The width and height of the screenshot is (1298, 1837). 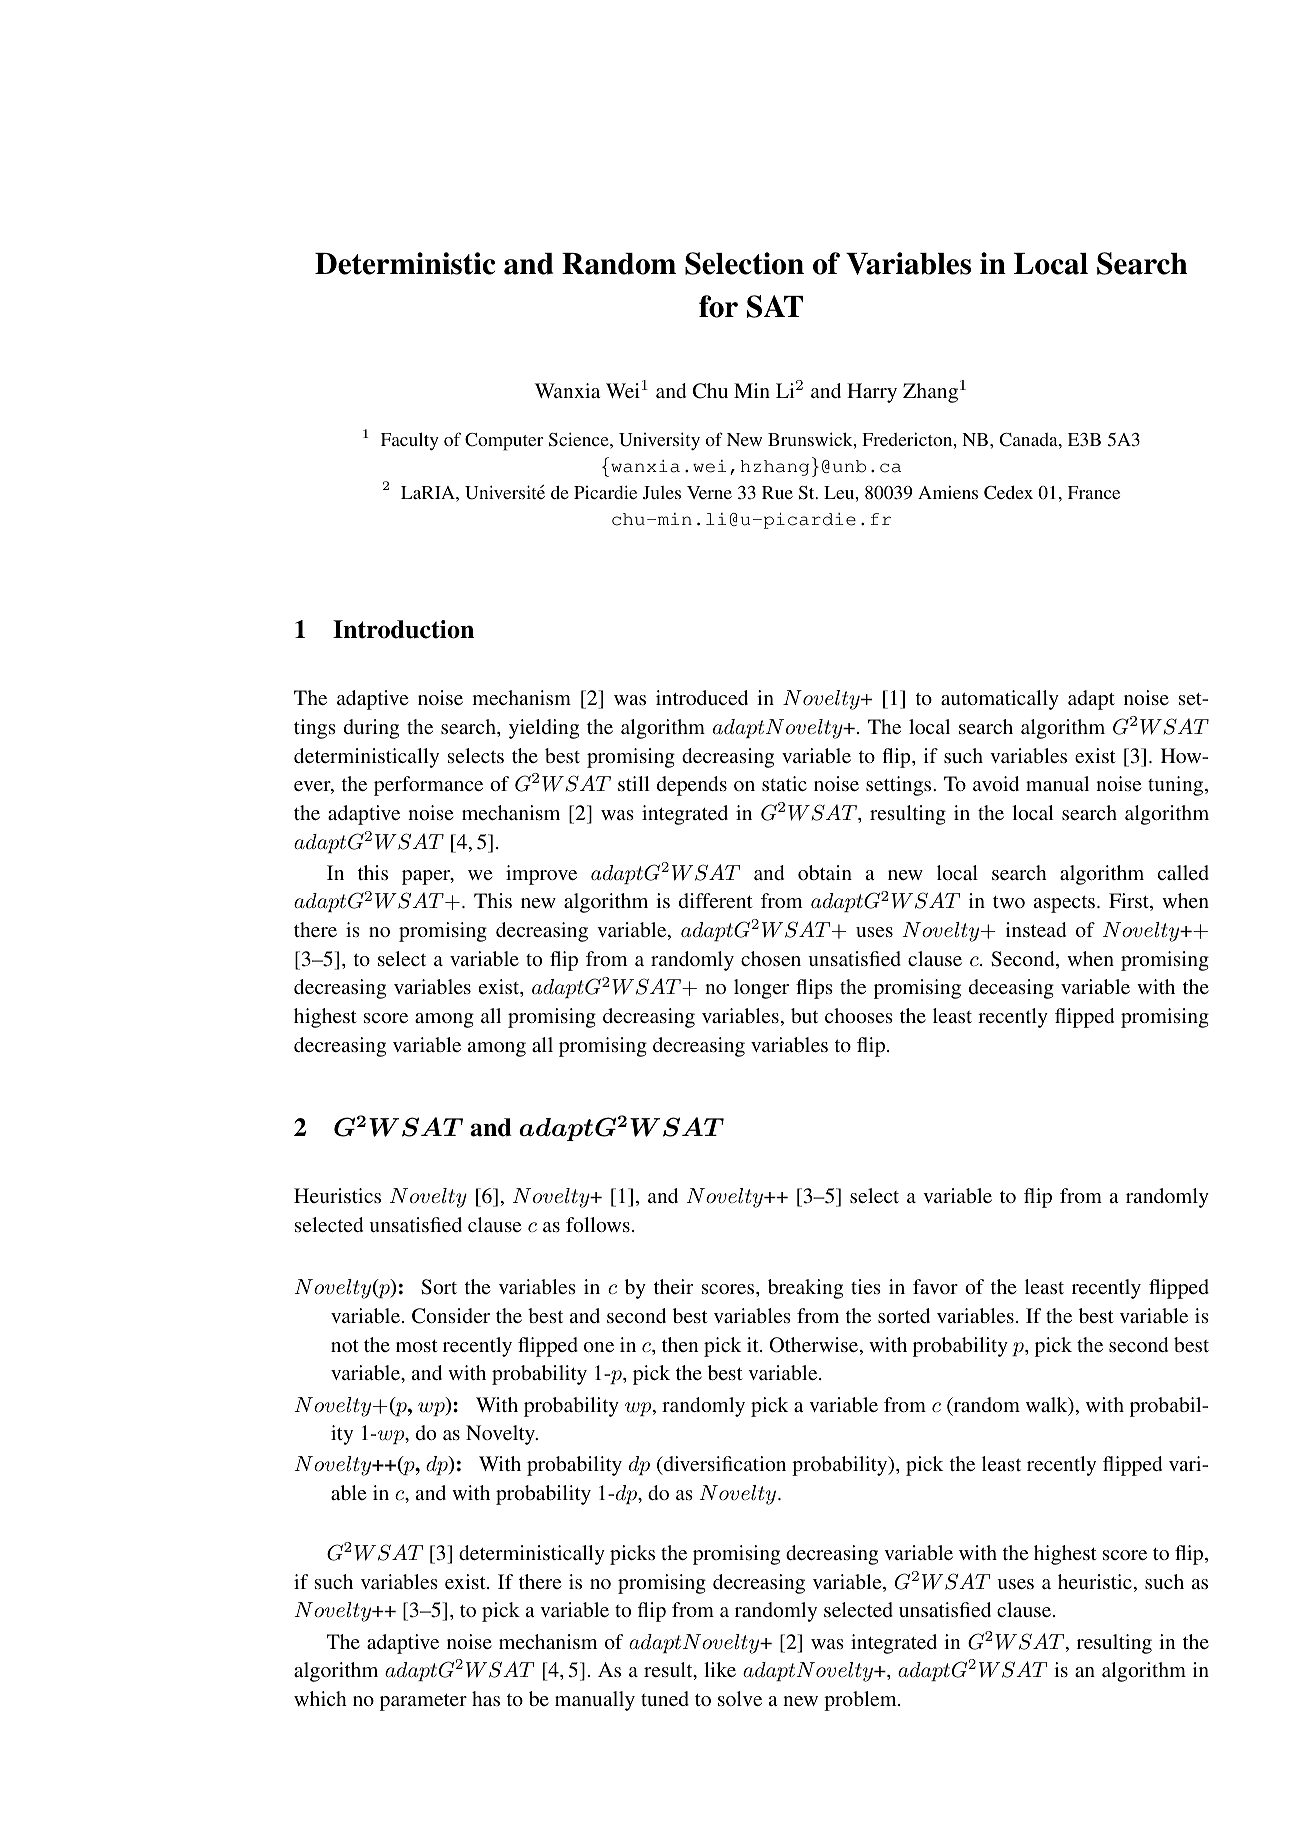 What do you see at coordinates (777, 492) in the screenshot?
I see `Rue` at bounding box center [777, 492].
